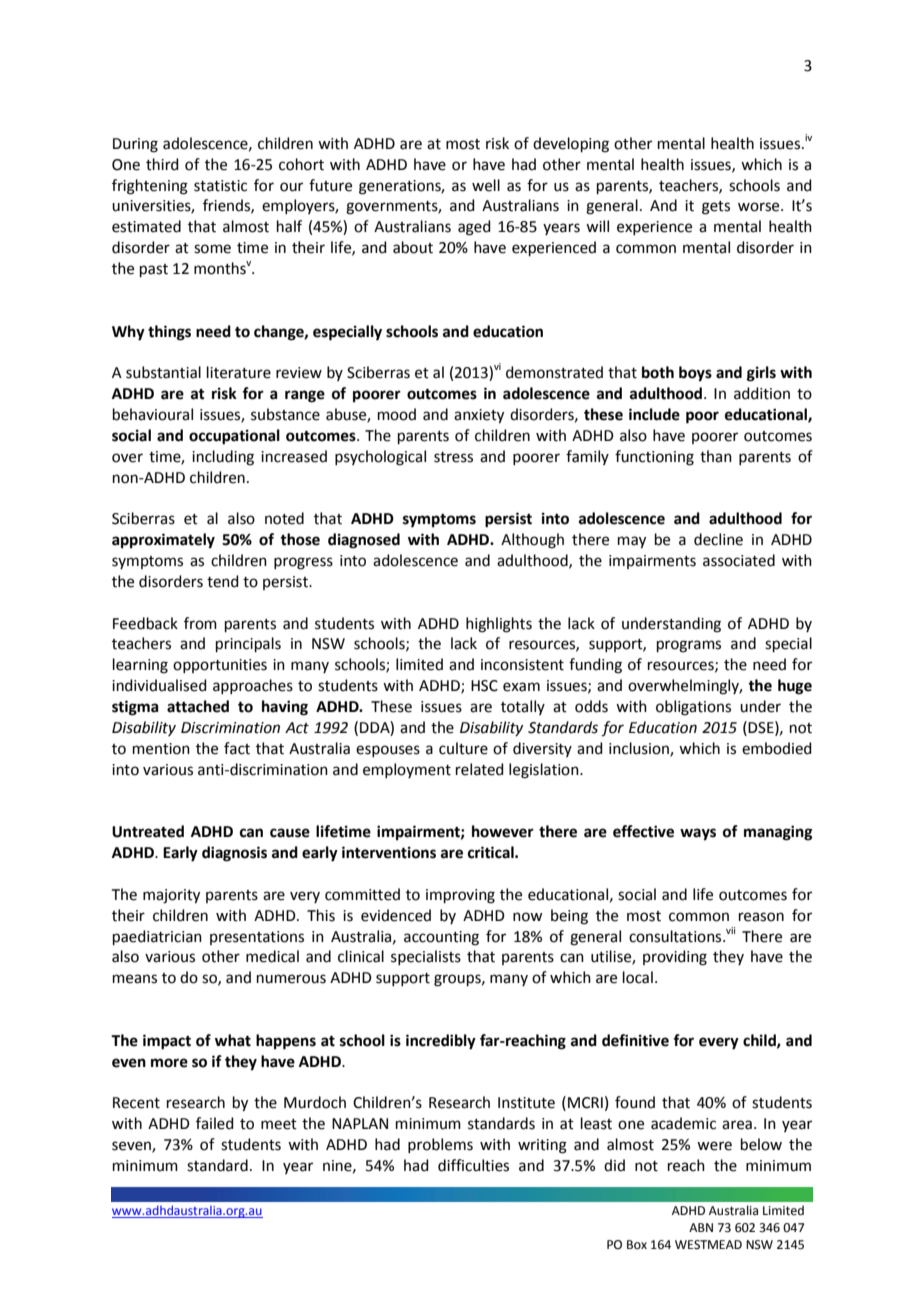 Image resolution: width=924 pixels, height=1308 pixels. What do you see at coordinates (486, 185) in the screenshot?
I see `well` at bounding box center [486, 185].
